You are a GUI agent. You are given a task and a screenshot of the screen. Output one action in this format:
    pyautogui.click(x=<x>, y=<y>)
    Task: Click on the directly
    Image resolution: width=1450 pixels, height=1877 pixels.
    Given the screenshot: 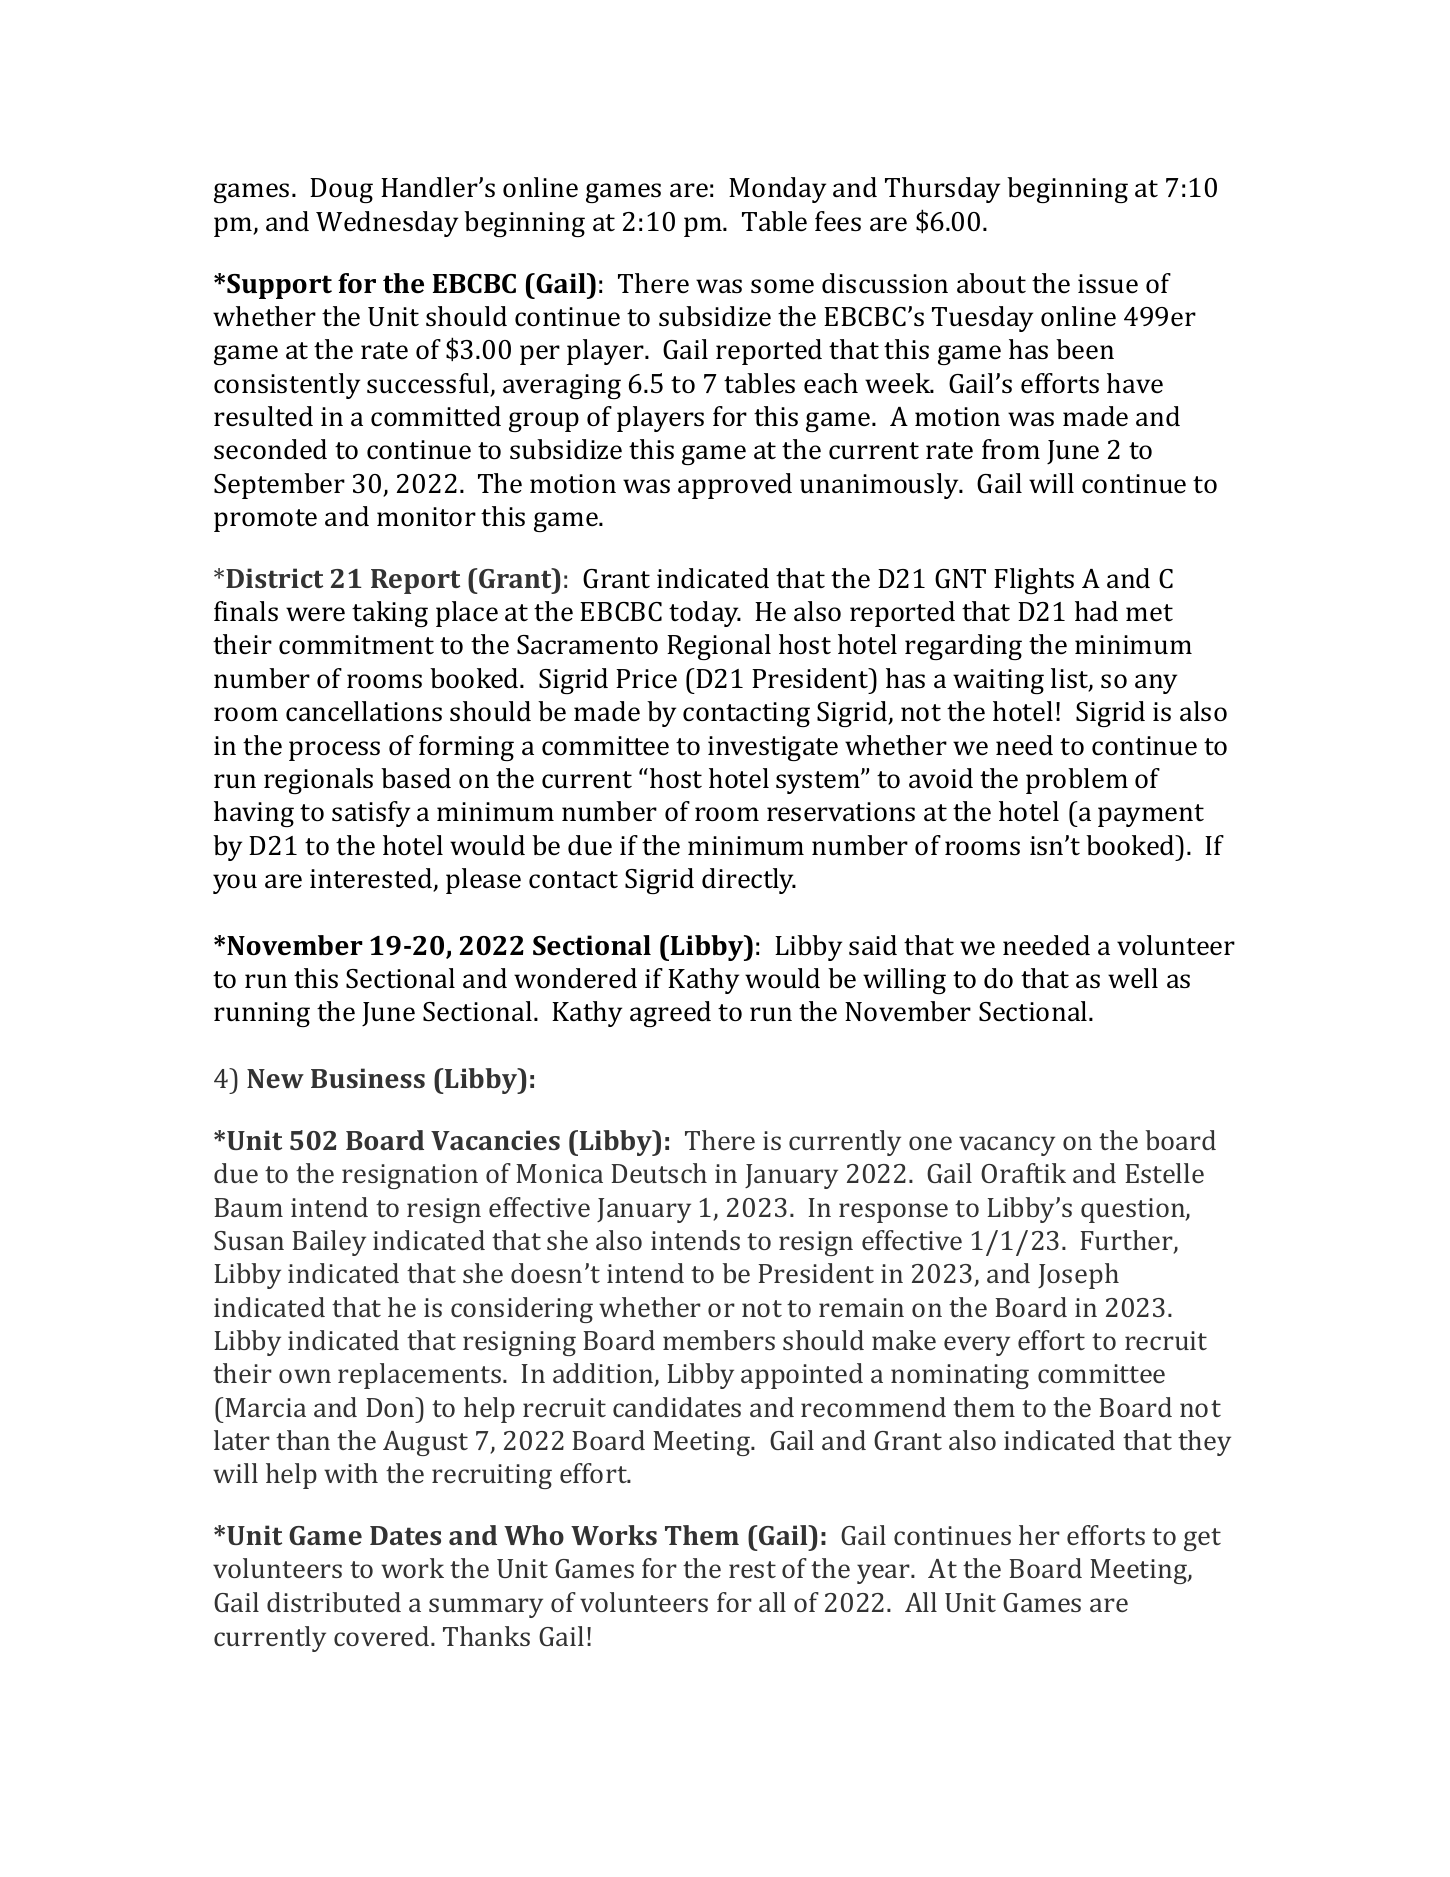 What is the action you would take?
    pyautogui.click(x=749, y=881)
